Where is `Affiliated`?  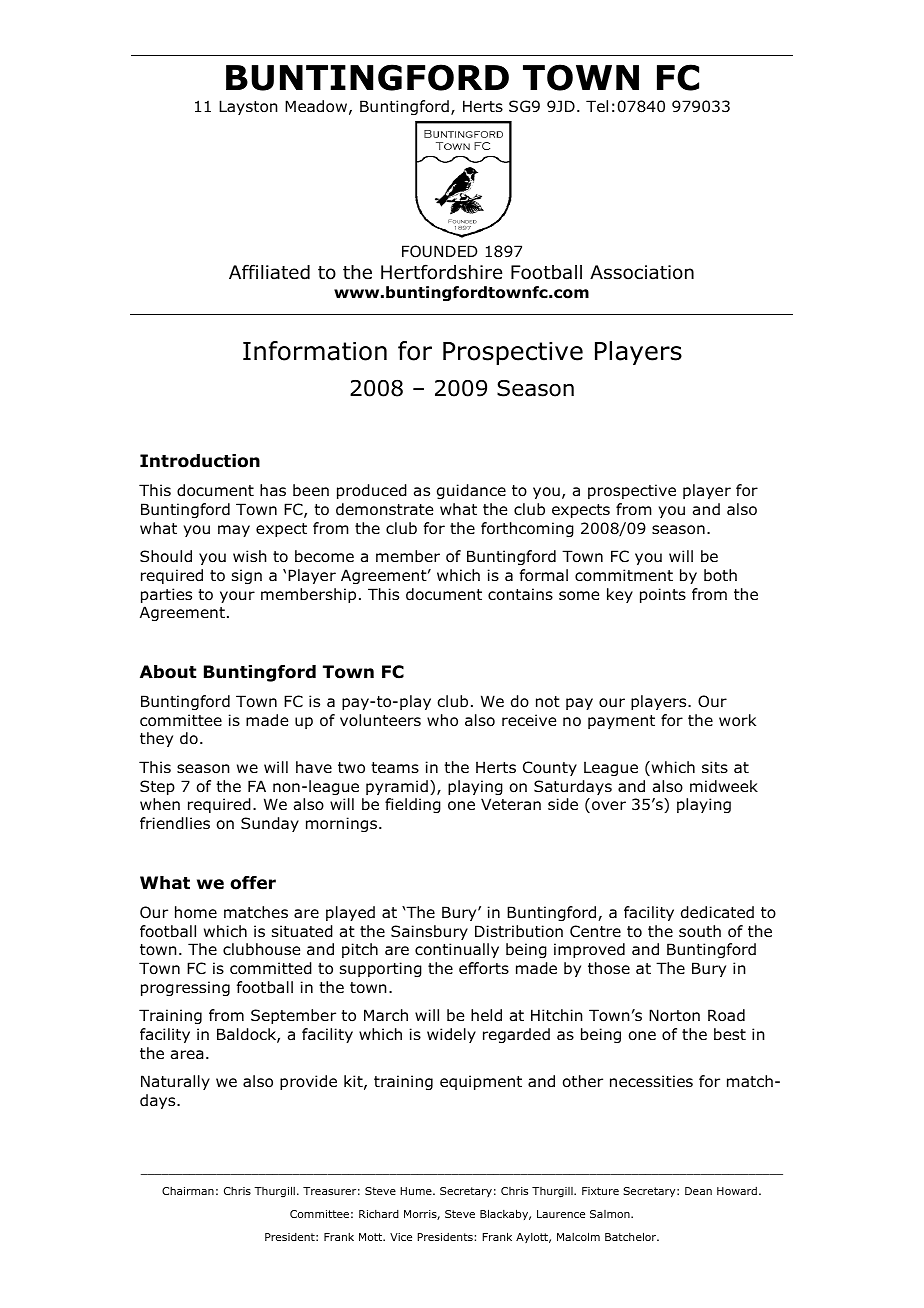
Affiliated is located at coordinates (269, 272).
